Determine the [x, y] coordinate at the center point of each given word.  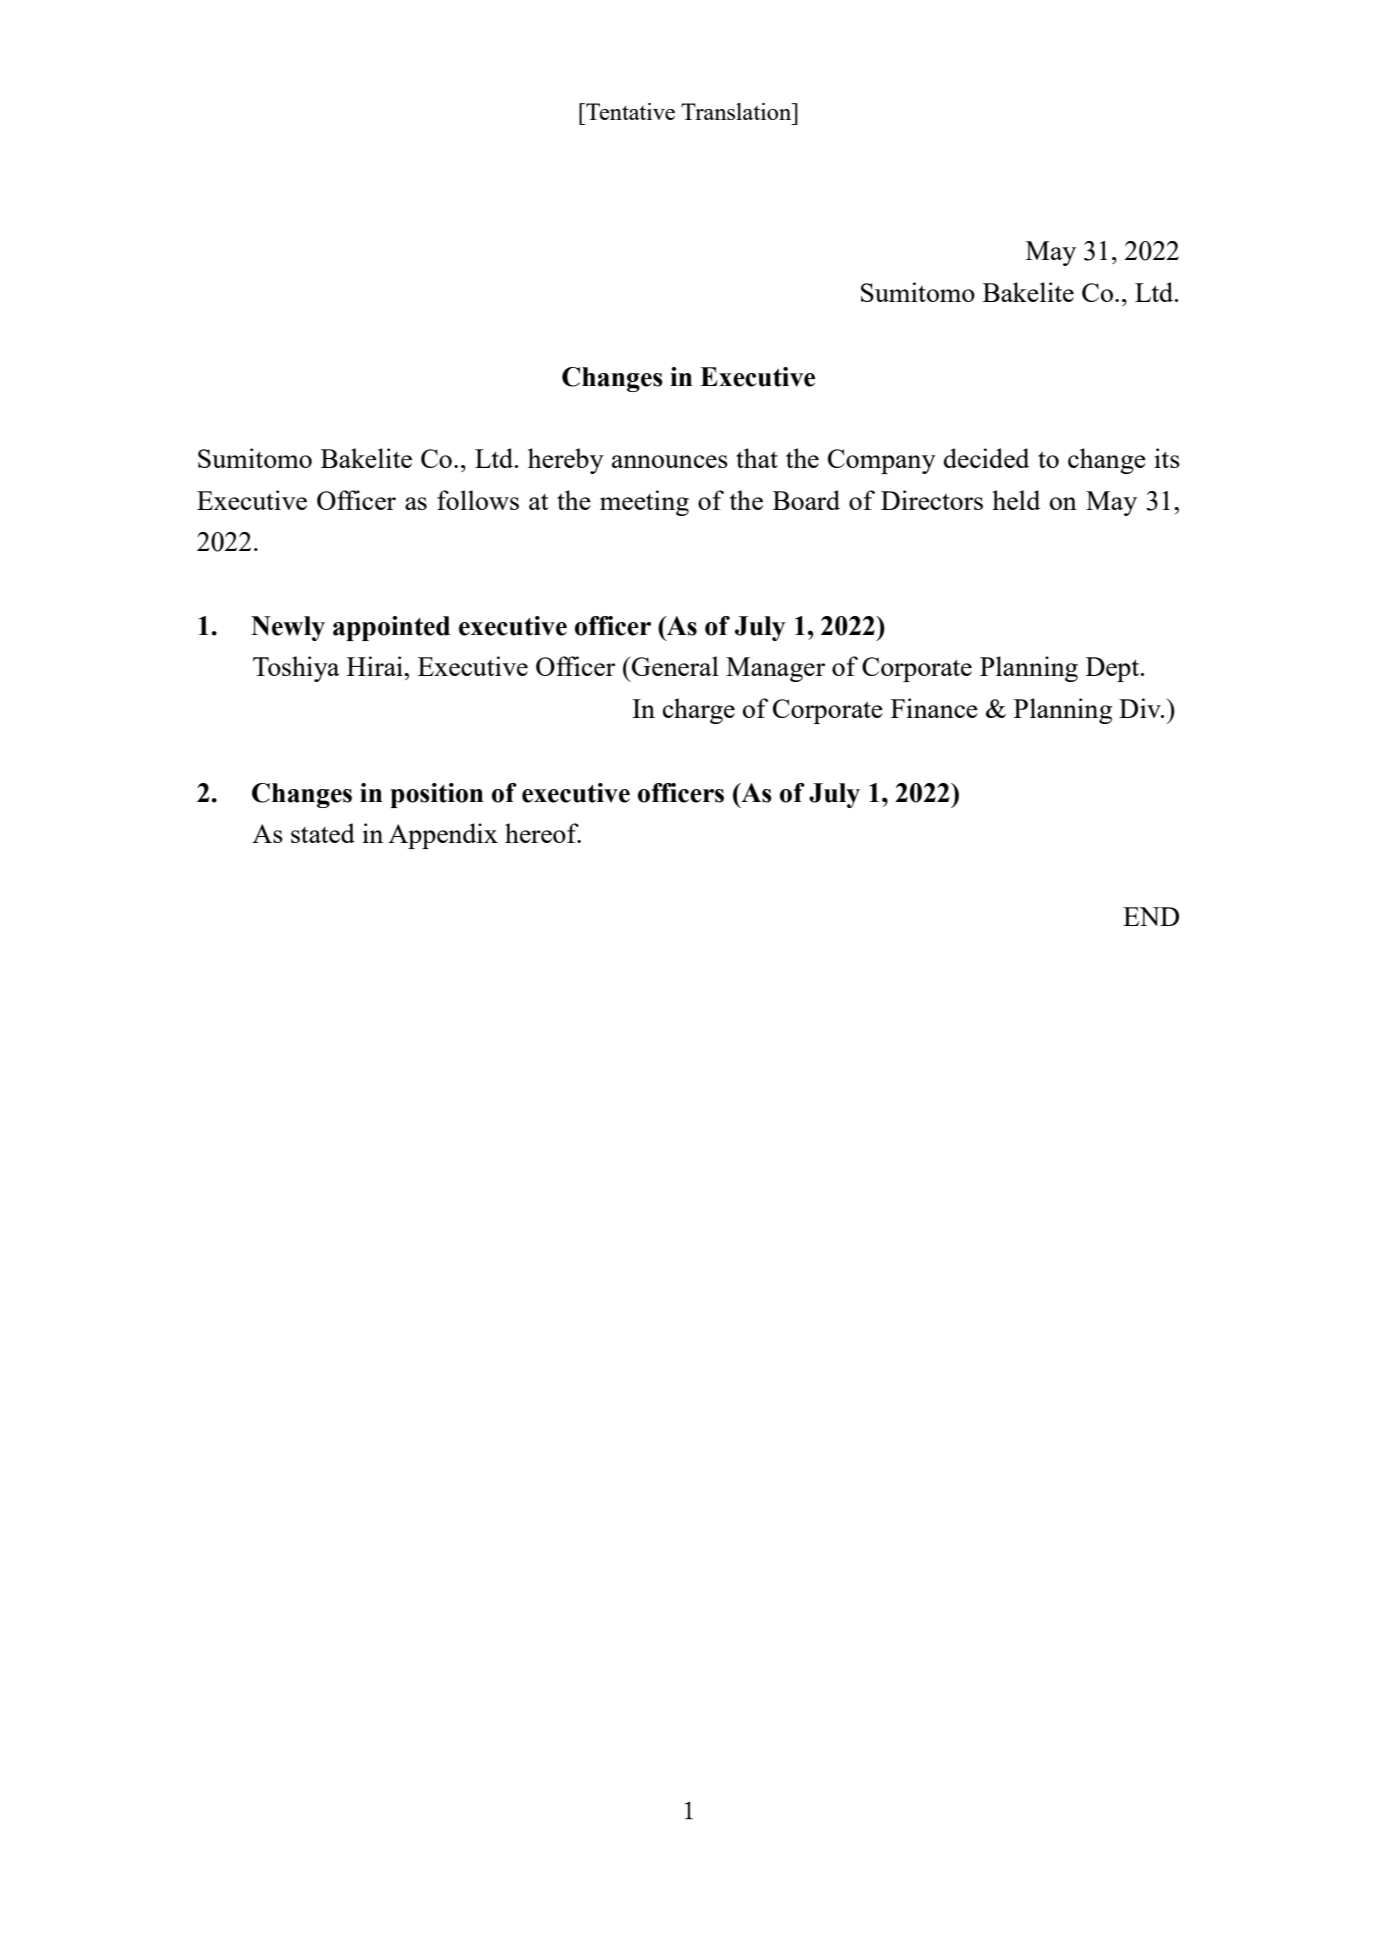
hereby [566, 461]
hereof [543, 833]
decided [986, 458]
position [436, 795]
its [1167, 458]
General [674, 666]
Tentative [629, 111]
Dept [1114, 669]
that [757, 458]
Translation [737, 111]
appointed [391, 628]
